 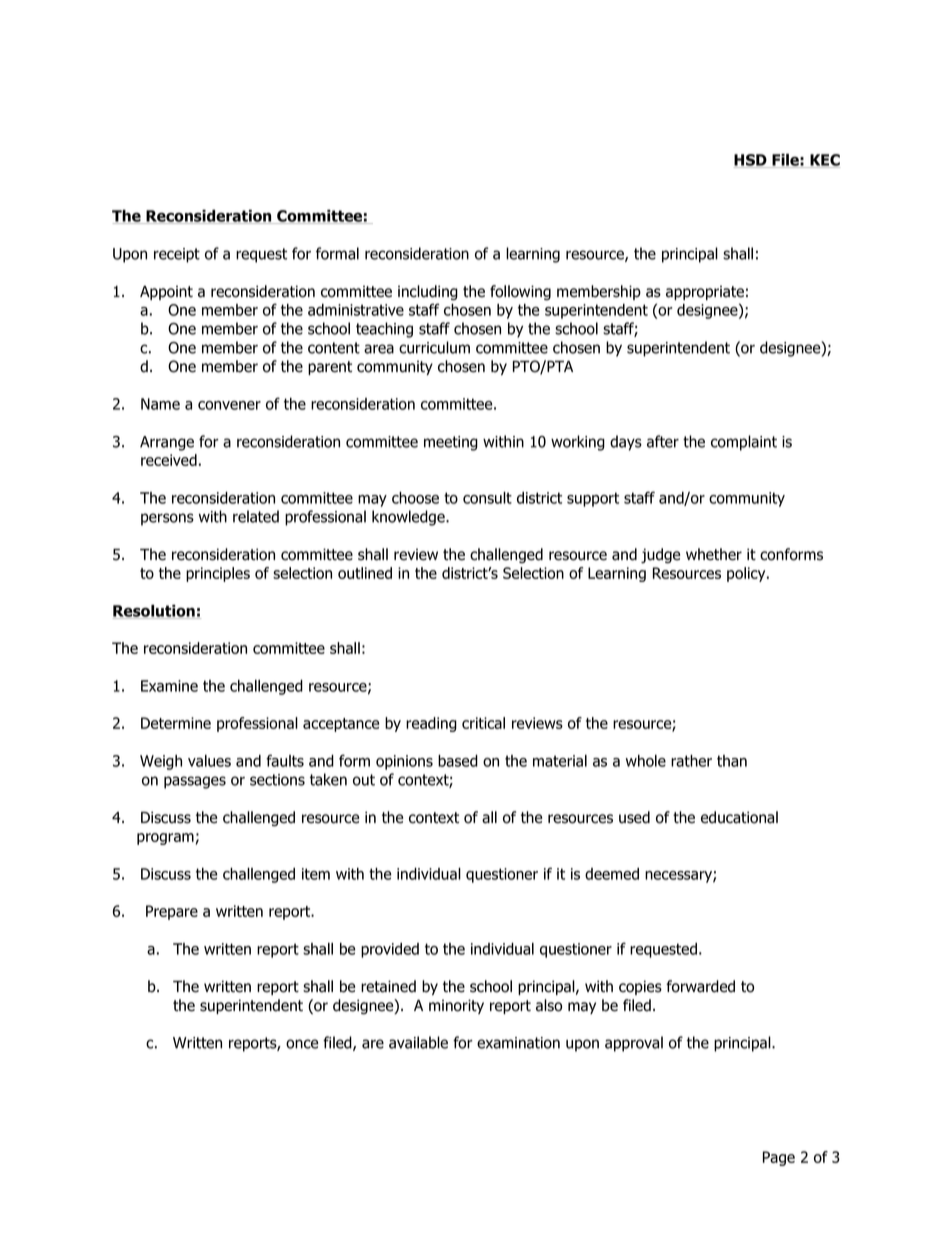 What do you see at coordinates (705, 293) in the image?
I see `appropriate` at bounding box center [705, 293].
